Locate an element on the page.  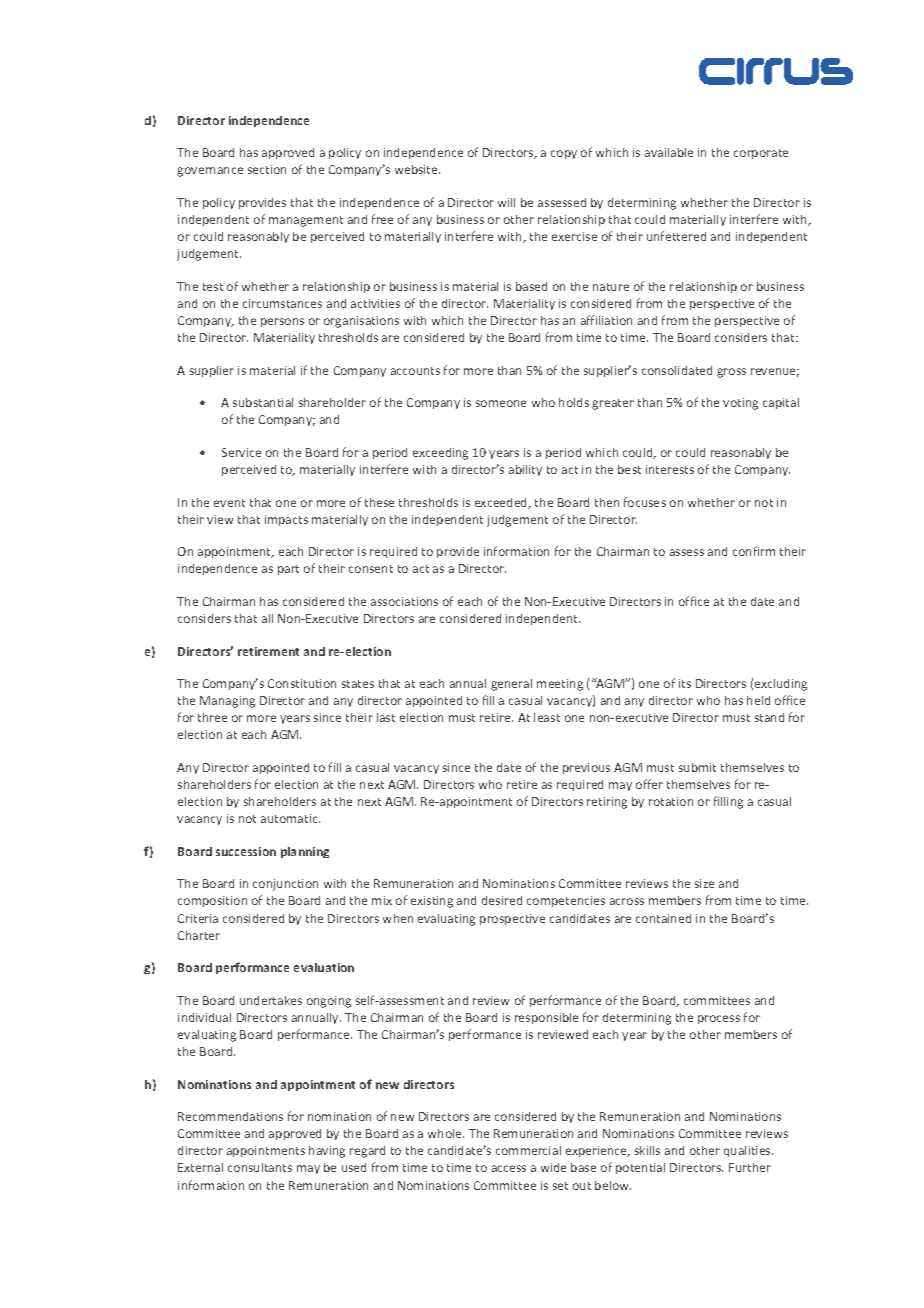
consultants is located at coordinates (260, 1167).
